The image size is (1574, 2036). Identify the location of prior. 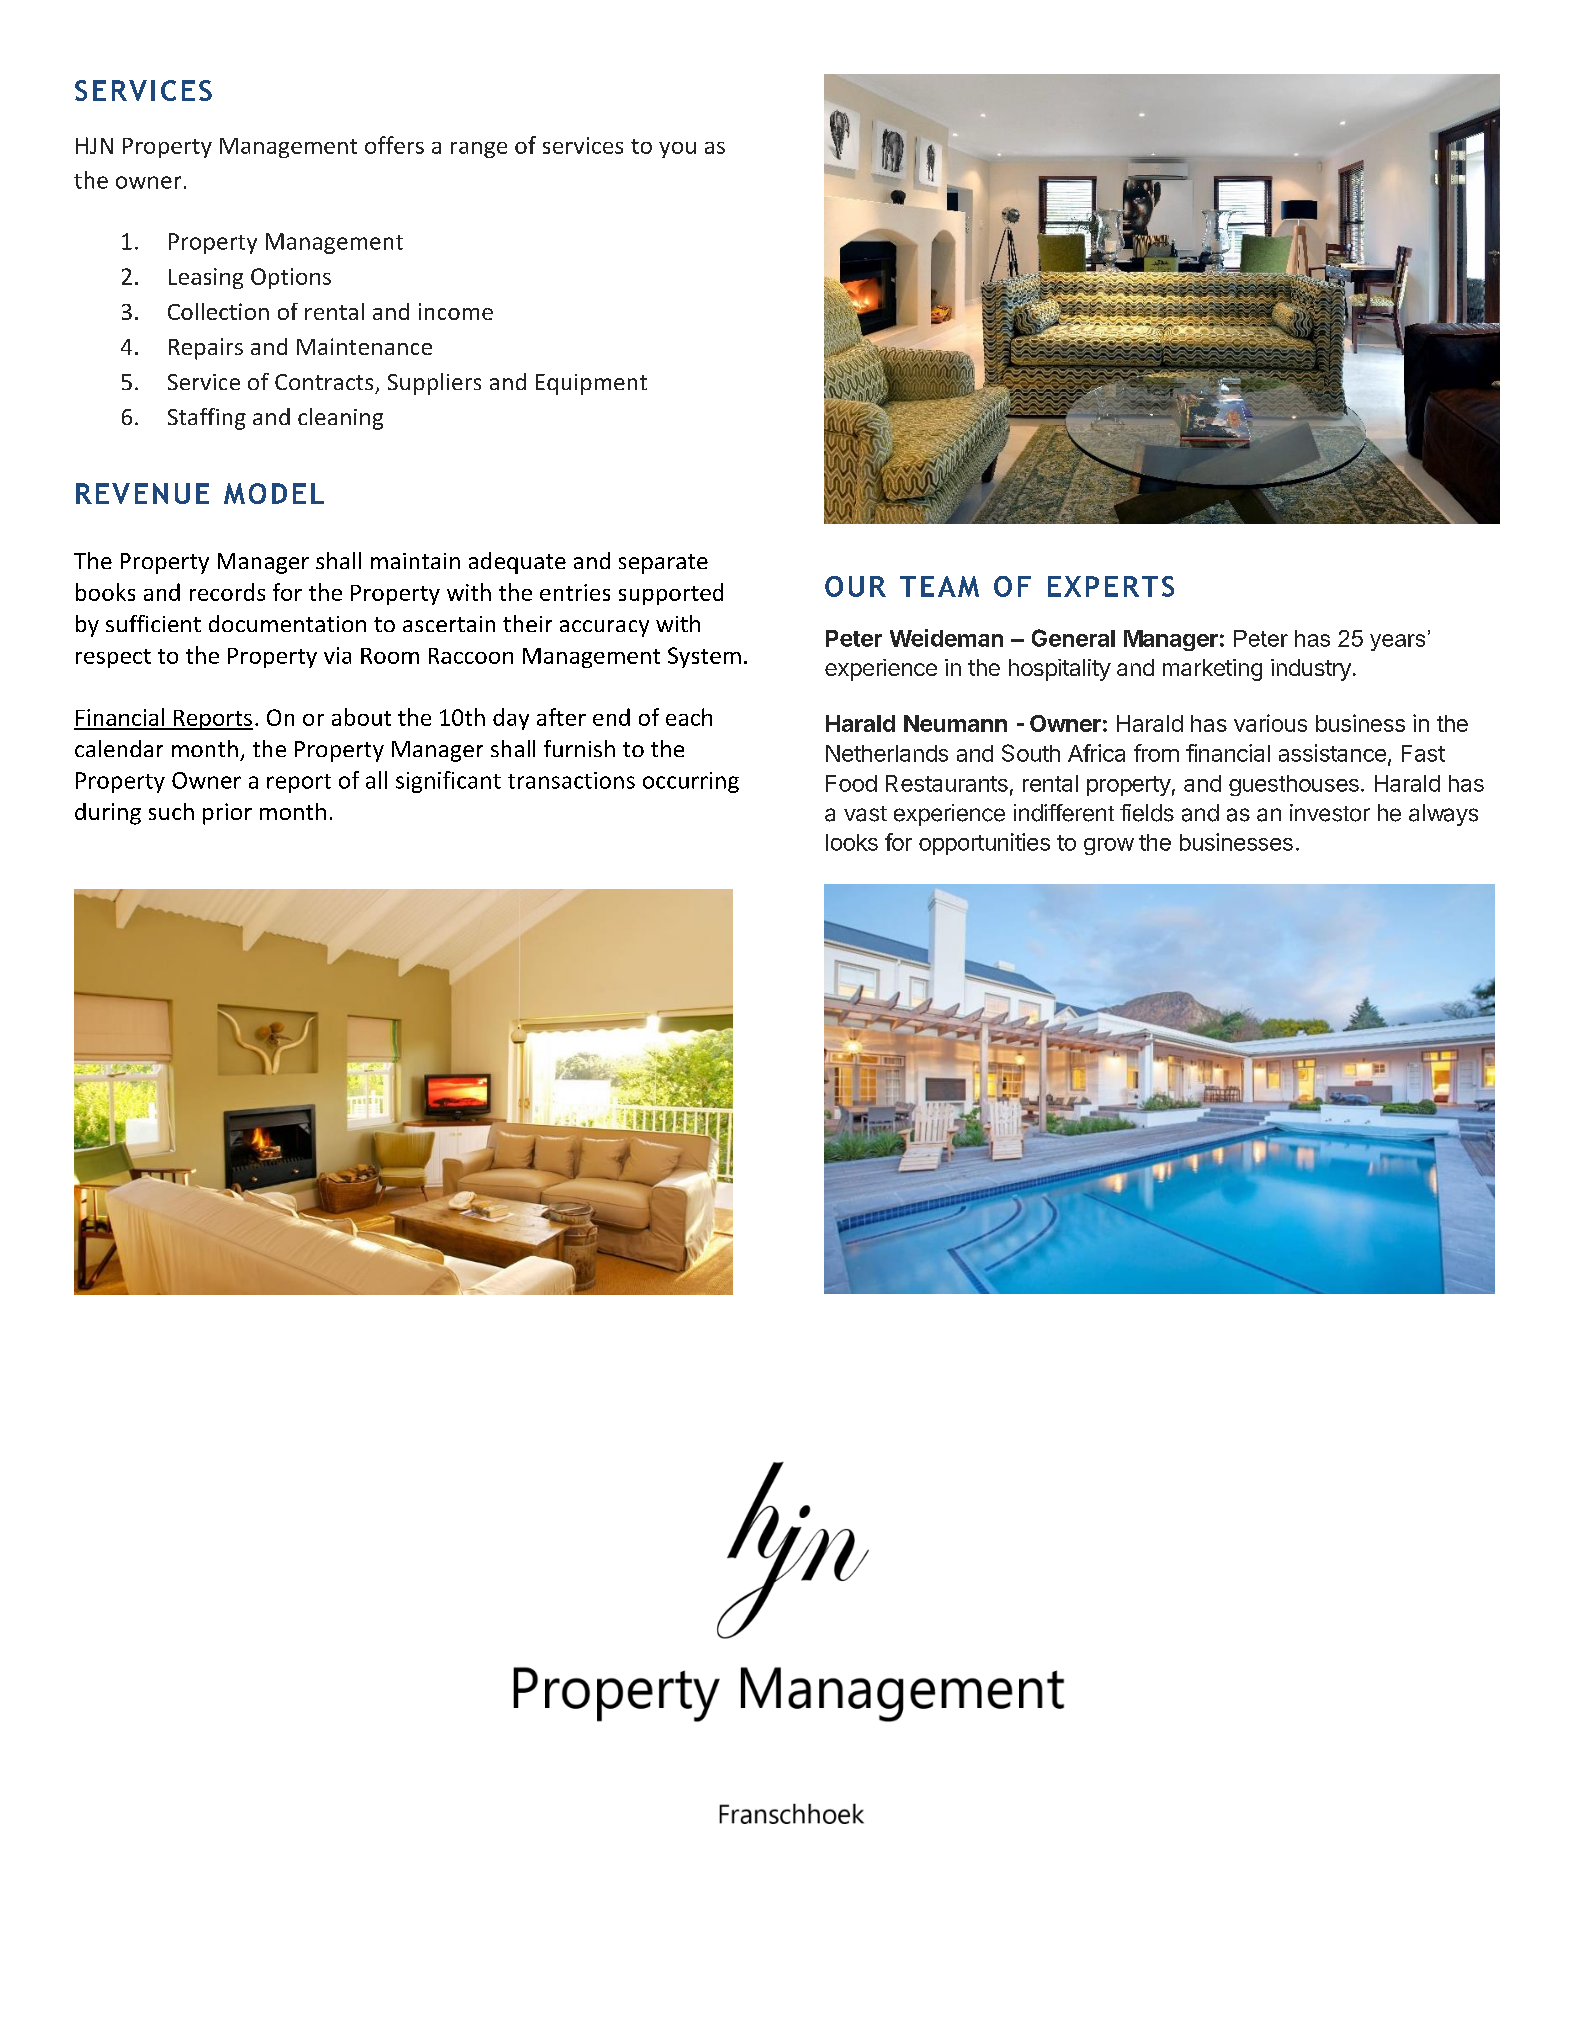
(227, 814).
